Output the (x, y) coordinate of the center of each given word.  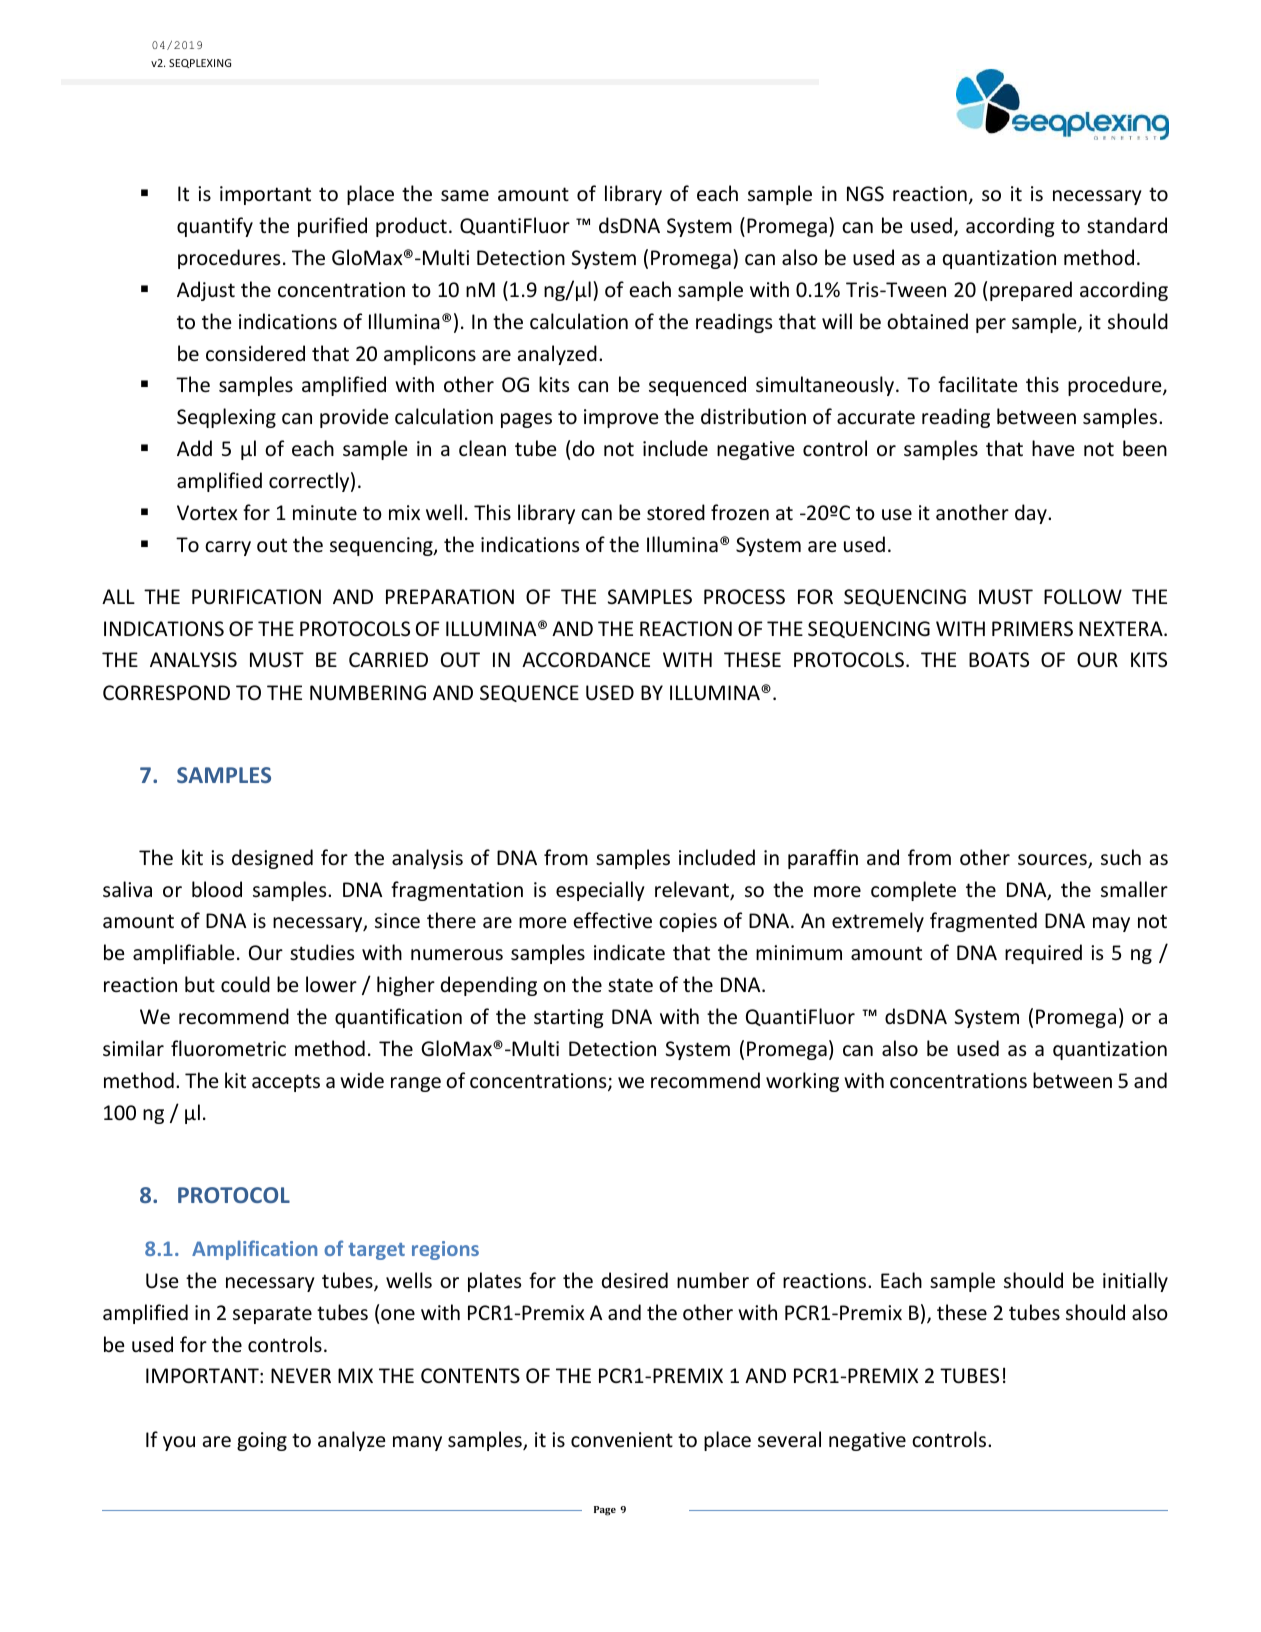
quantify (215, 227)
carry (228, 548)
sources (1053, 861)
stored (676, 512)
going (262, 1441)
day (1032, 514)
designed (272, 859)
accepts (286, 1083)
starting (569, 1018)
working (802, 1082)
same (465, 196)
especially (600, 891)
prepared (1031, 291)
